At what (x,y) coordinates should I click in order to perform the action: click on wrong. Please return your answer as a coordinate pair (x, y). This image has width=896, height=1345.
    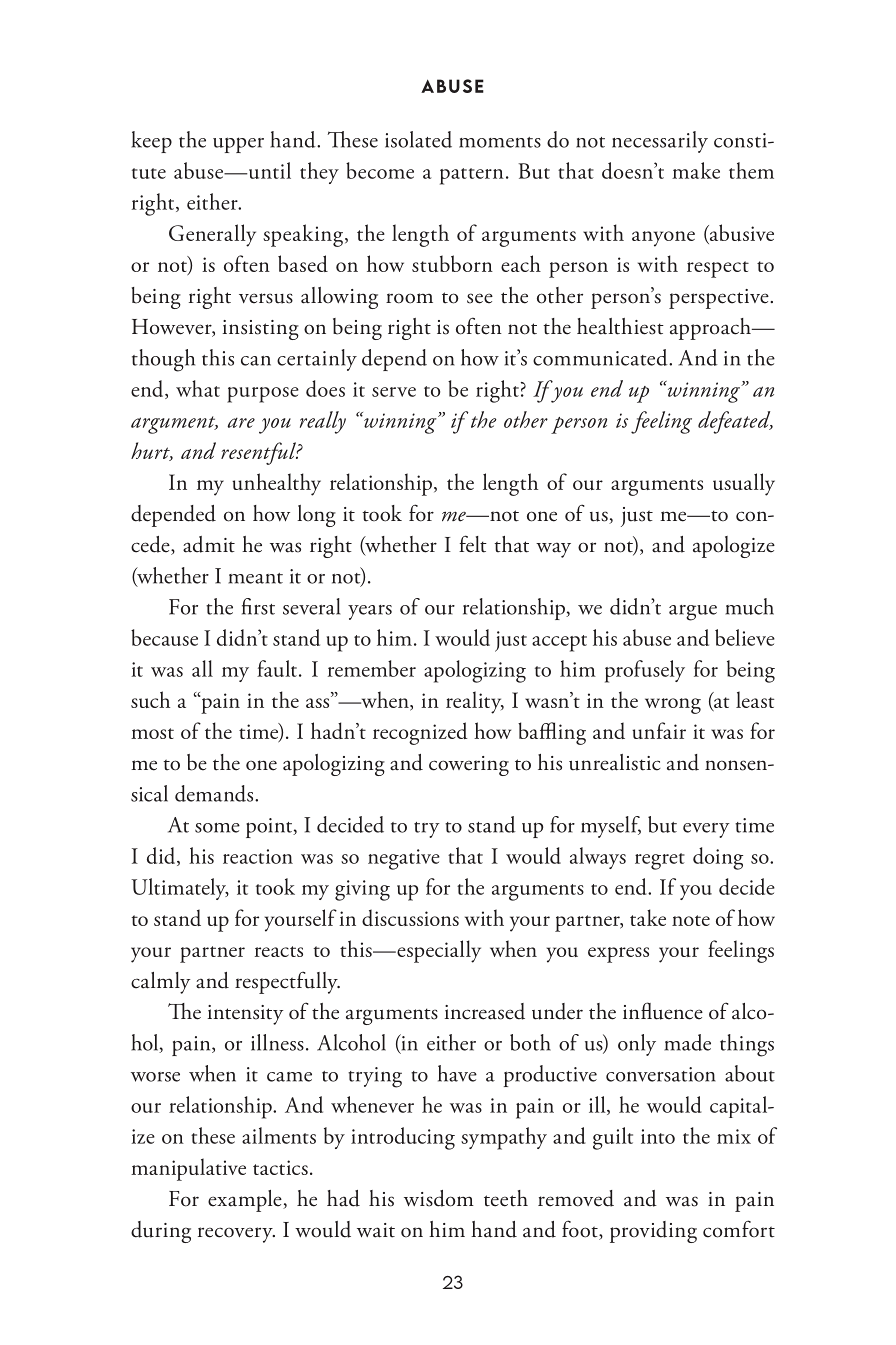
    Looking at the image, I should click on (673, 706).
